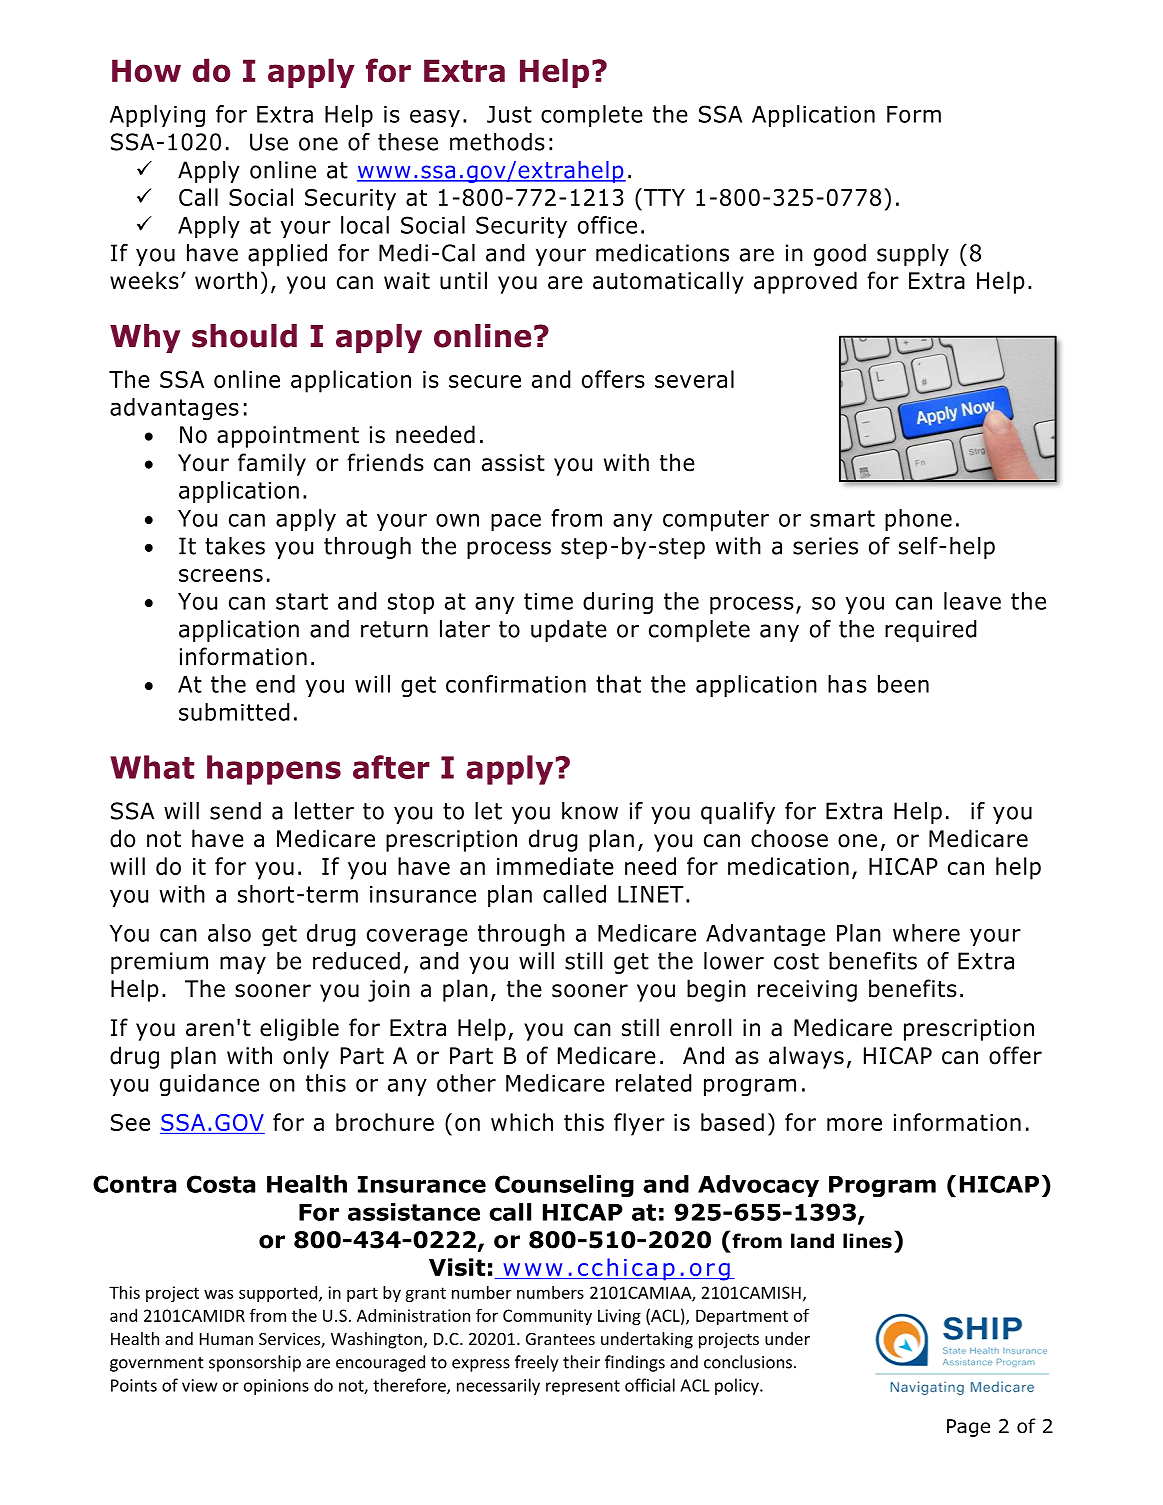  Describe the element at coordinates (234, 712) in the screenshot. I see `submitted` at that location.
